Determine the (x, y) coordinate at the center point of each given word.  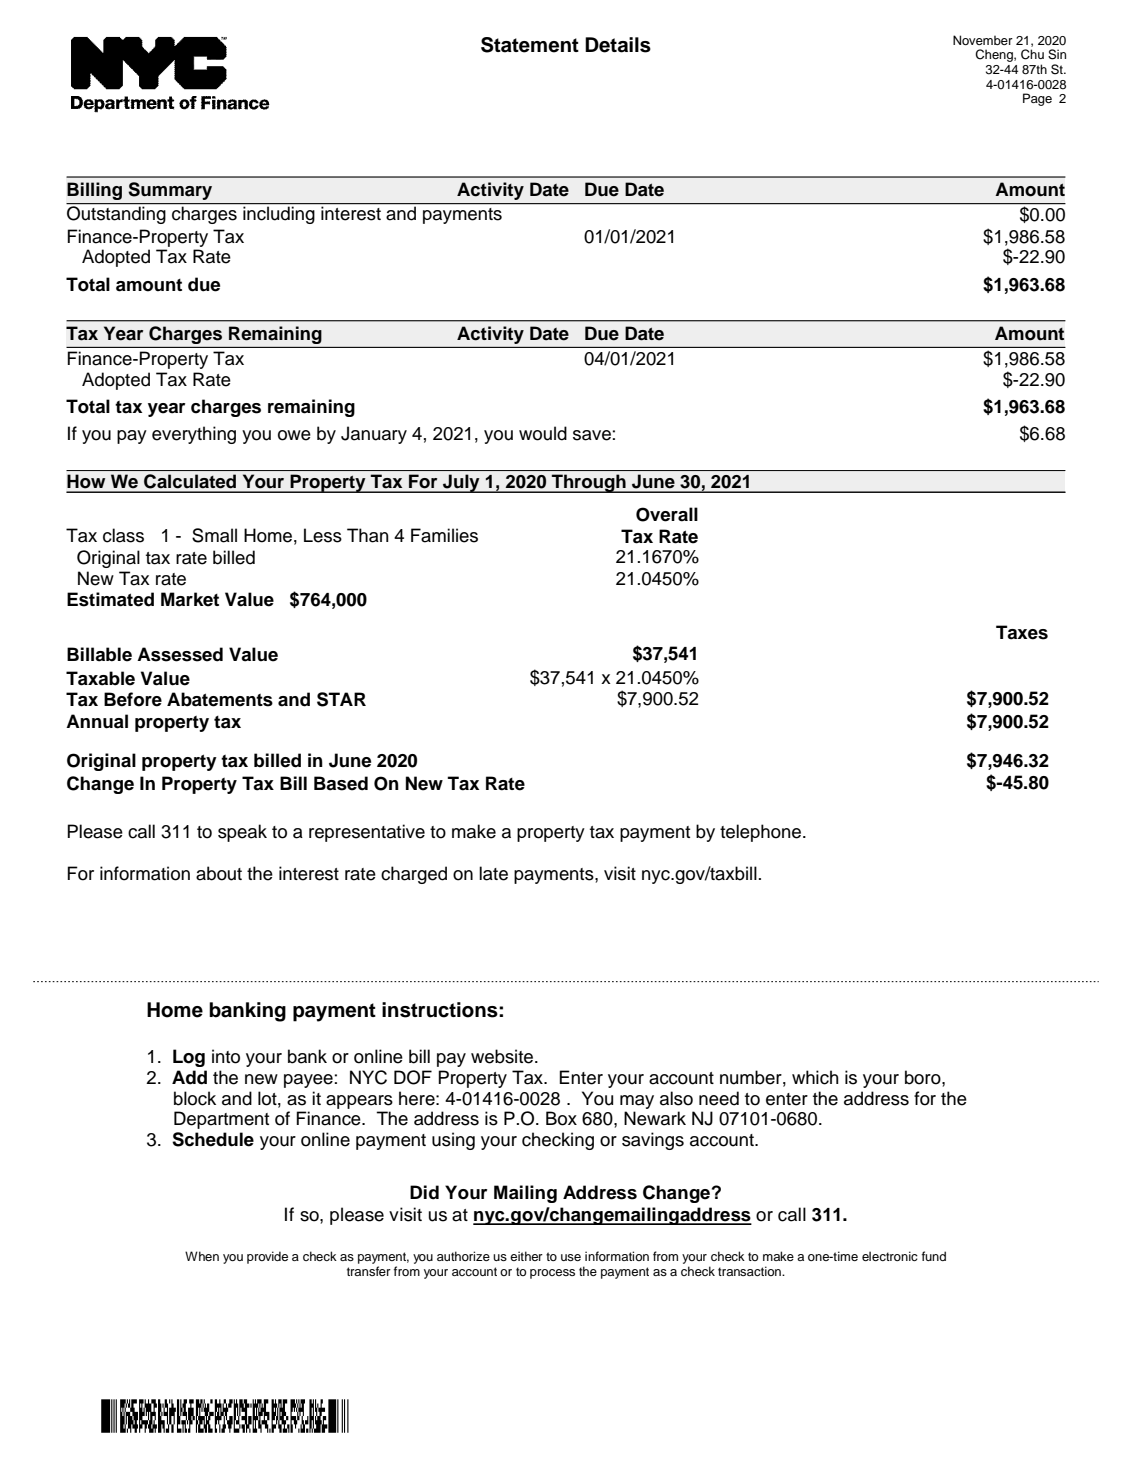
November (983, 40)
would (543, 433)
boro (924, 1077)
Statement (530, 45)
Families (444, 535)
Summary (170, 191)
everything (194, 435)
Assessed (180, 654)
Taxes (1022, 632)
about (219, 873)
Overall (667, 514)
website (503, 1056)
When (202, 1256)
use (571, 1257)
